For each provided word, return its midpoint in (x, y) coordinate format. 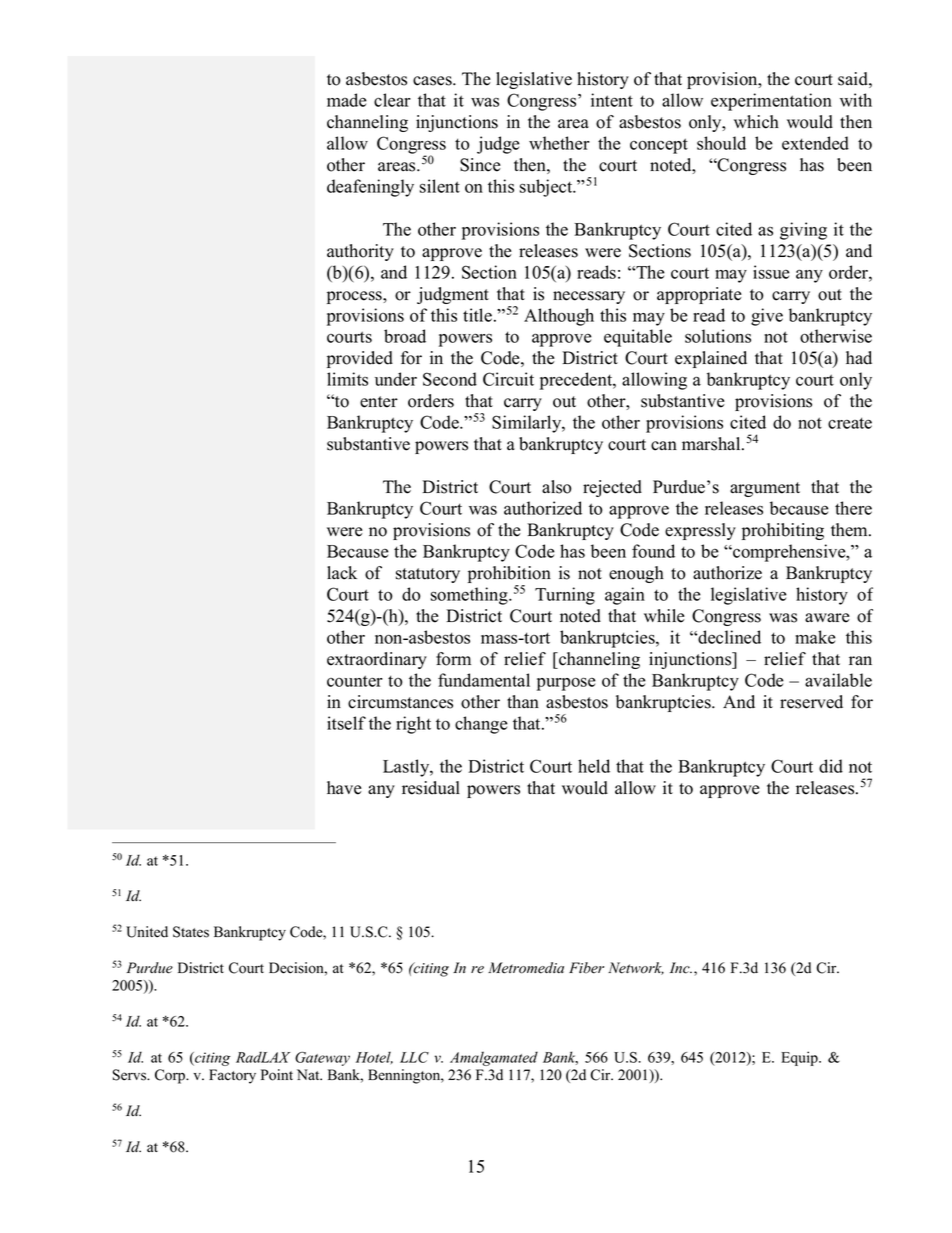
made (347, 100)
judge (498, 145)
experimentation (771, 102)
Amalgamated (494, 1058)
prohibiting (783, 531)
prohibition (509, 576)
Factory (232, 1076)
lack (342, 573)
